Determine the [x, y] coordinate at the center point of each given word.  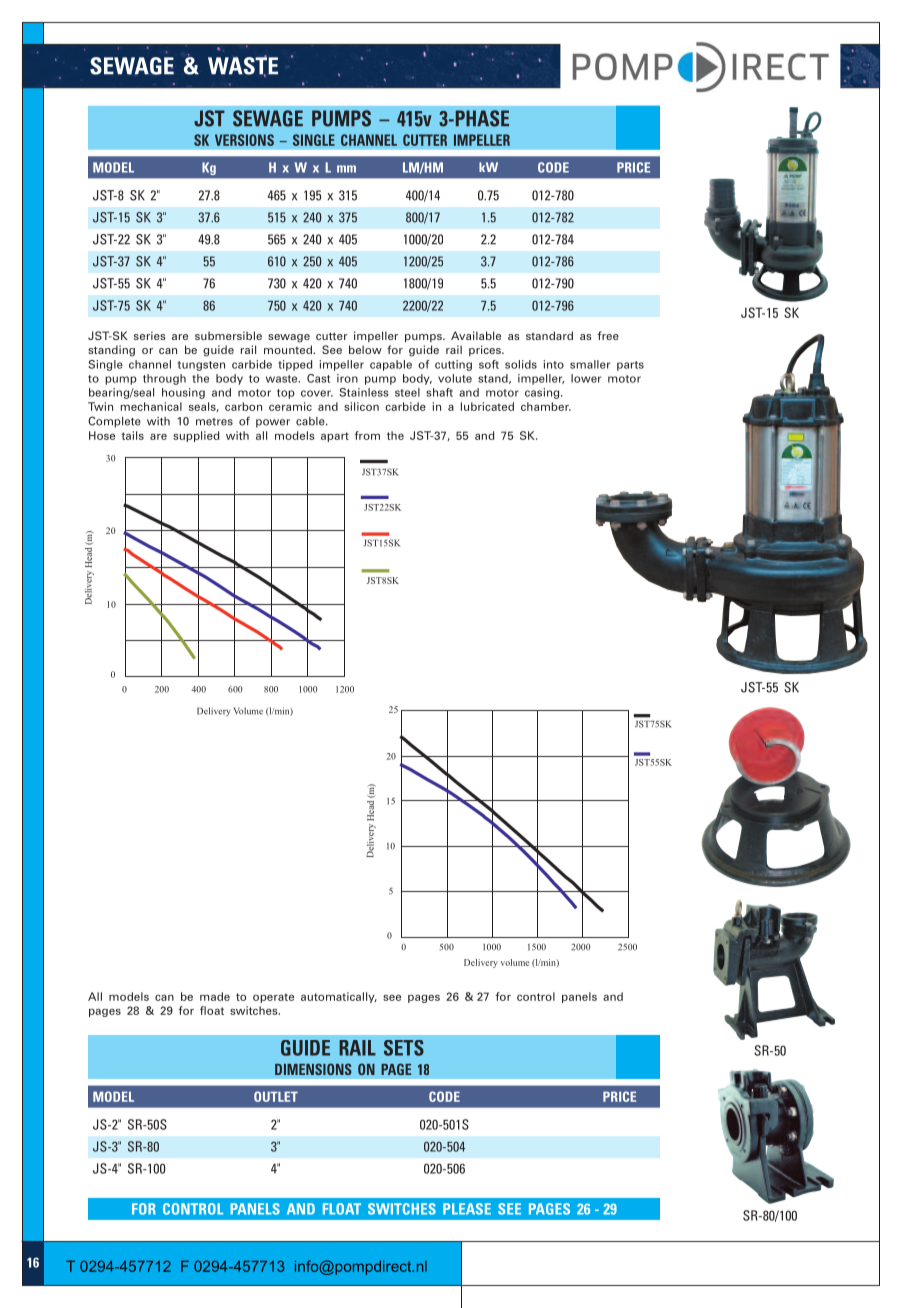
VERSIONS [244, 140]
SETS [404, 1048]
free [608, 335]
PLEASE [467, 1209]
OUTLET [276, 1096]
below [365, 349]
